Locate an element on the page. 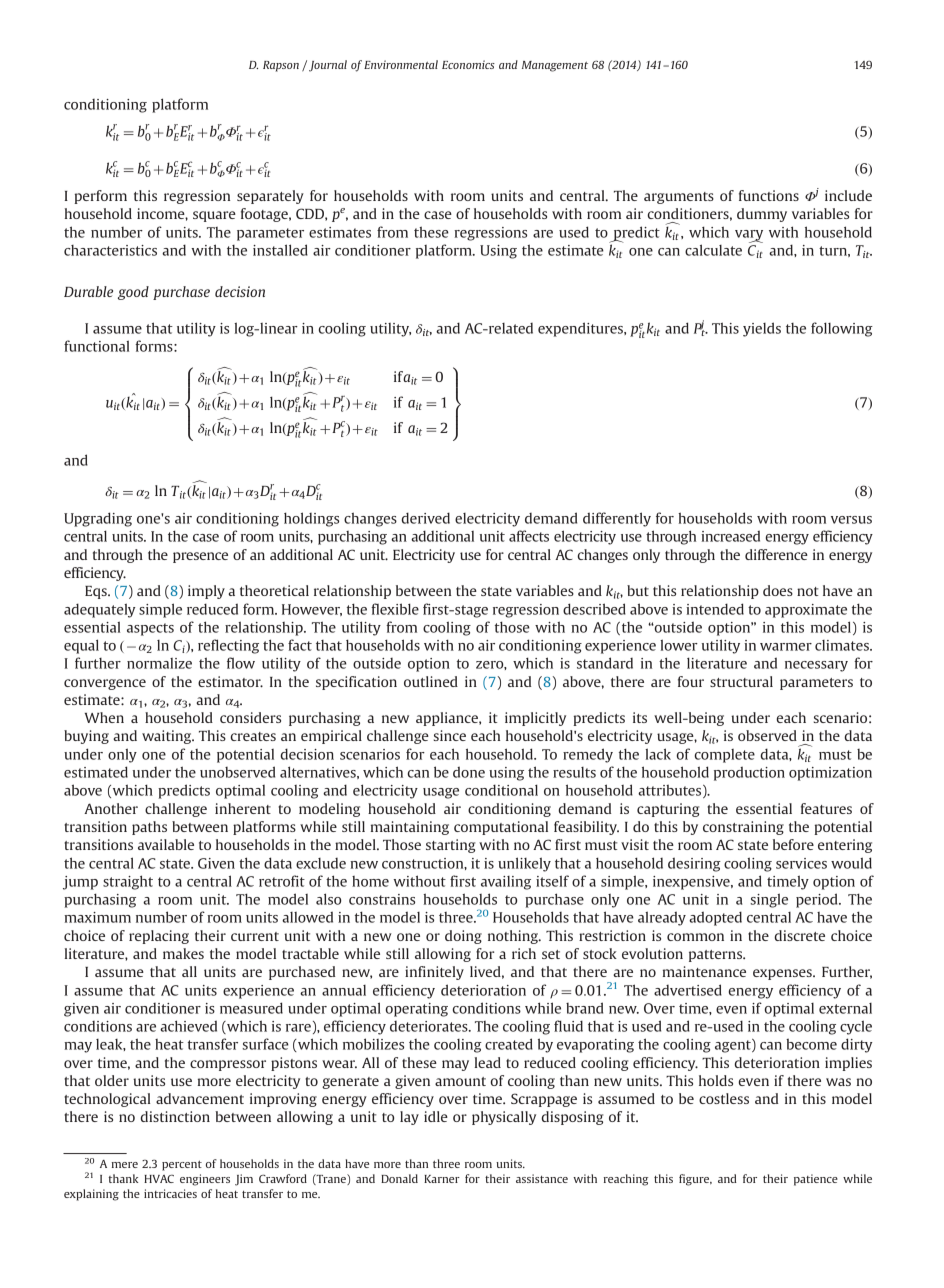 The height and width of the page is (1288, 944). Upgrading is located at coordinates (98, 519).
